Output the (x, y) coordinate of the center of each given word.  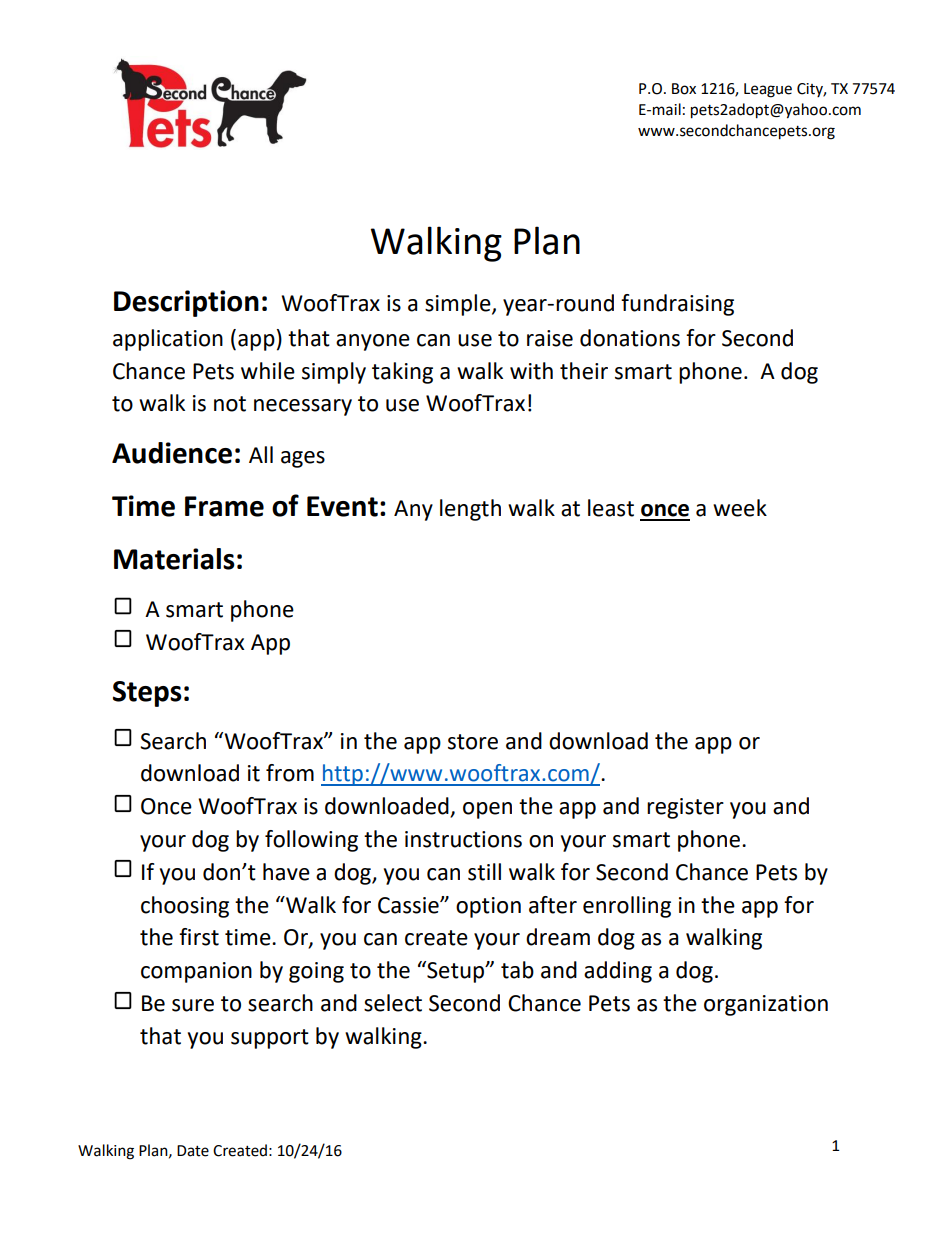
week (740, 508)
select (393, 1003)
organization (766, 1005)
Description (186, 303)
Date (193, 1151)
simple (459, 305)
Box (684, 89)
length (470, 510)
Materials (174, 559)
